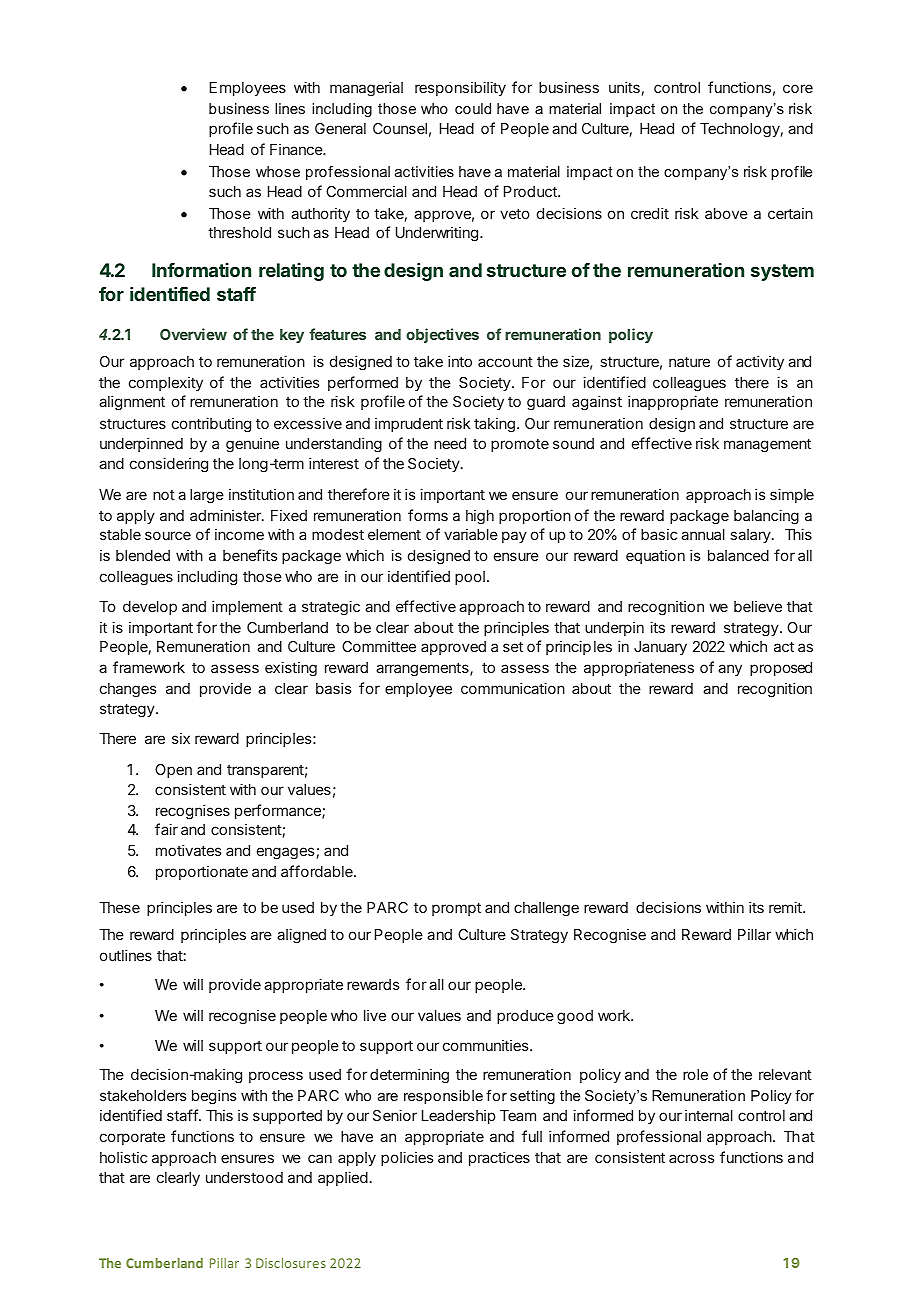 This image has width=924, height=1308. What do you see at coordinates (480, 517) in the image?
I see `high` at bounding box center [480, 517].
